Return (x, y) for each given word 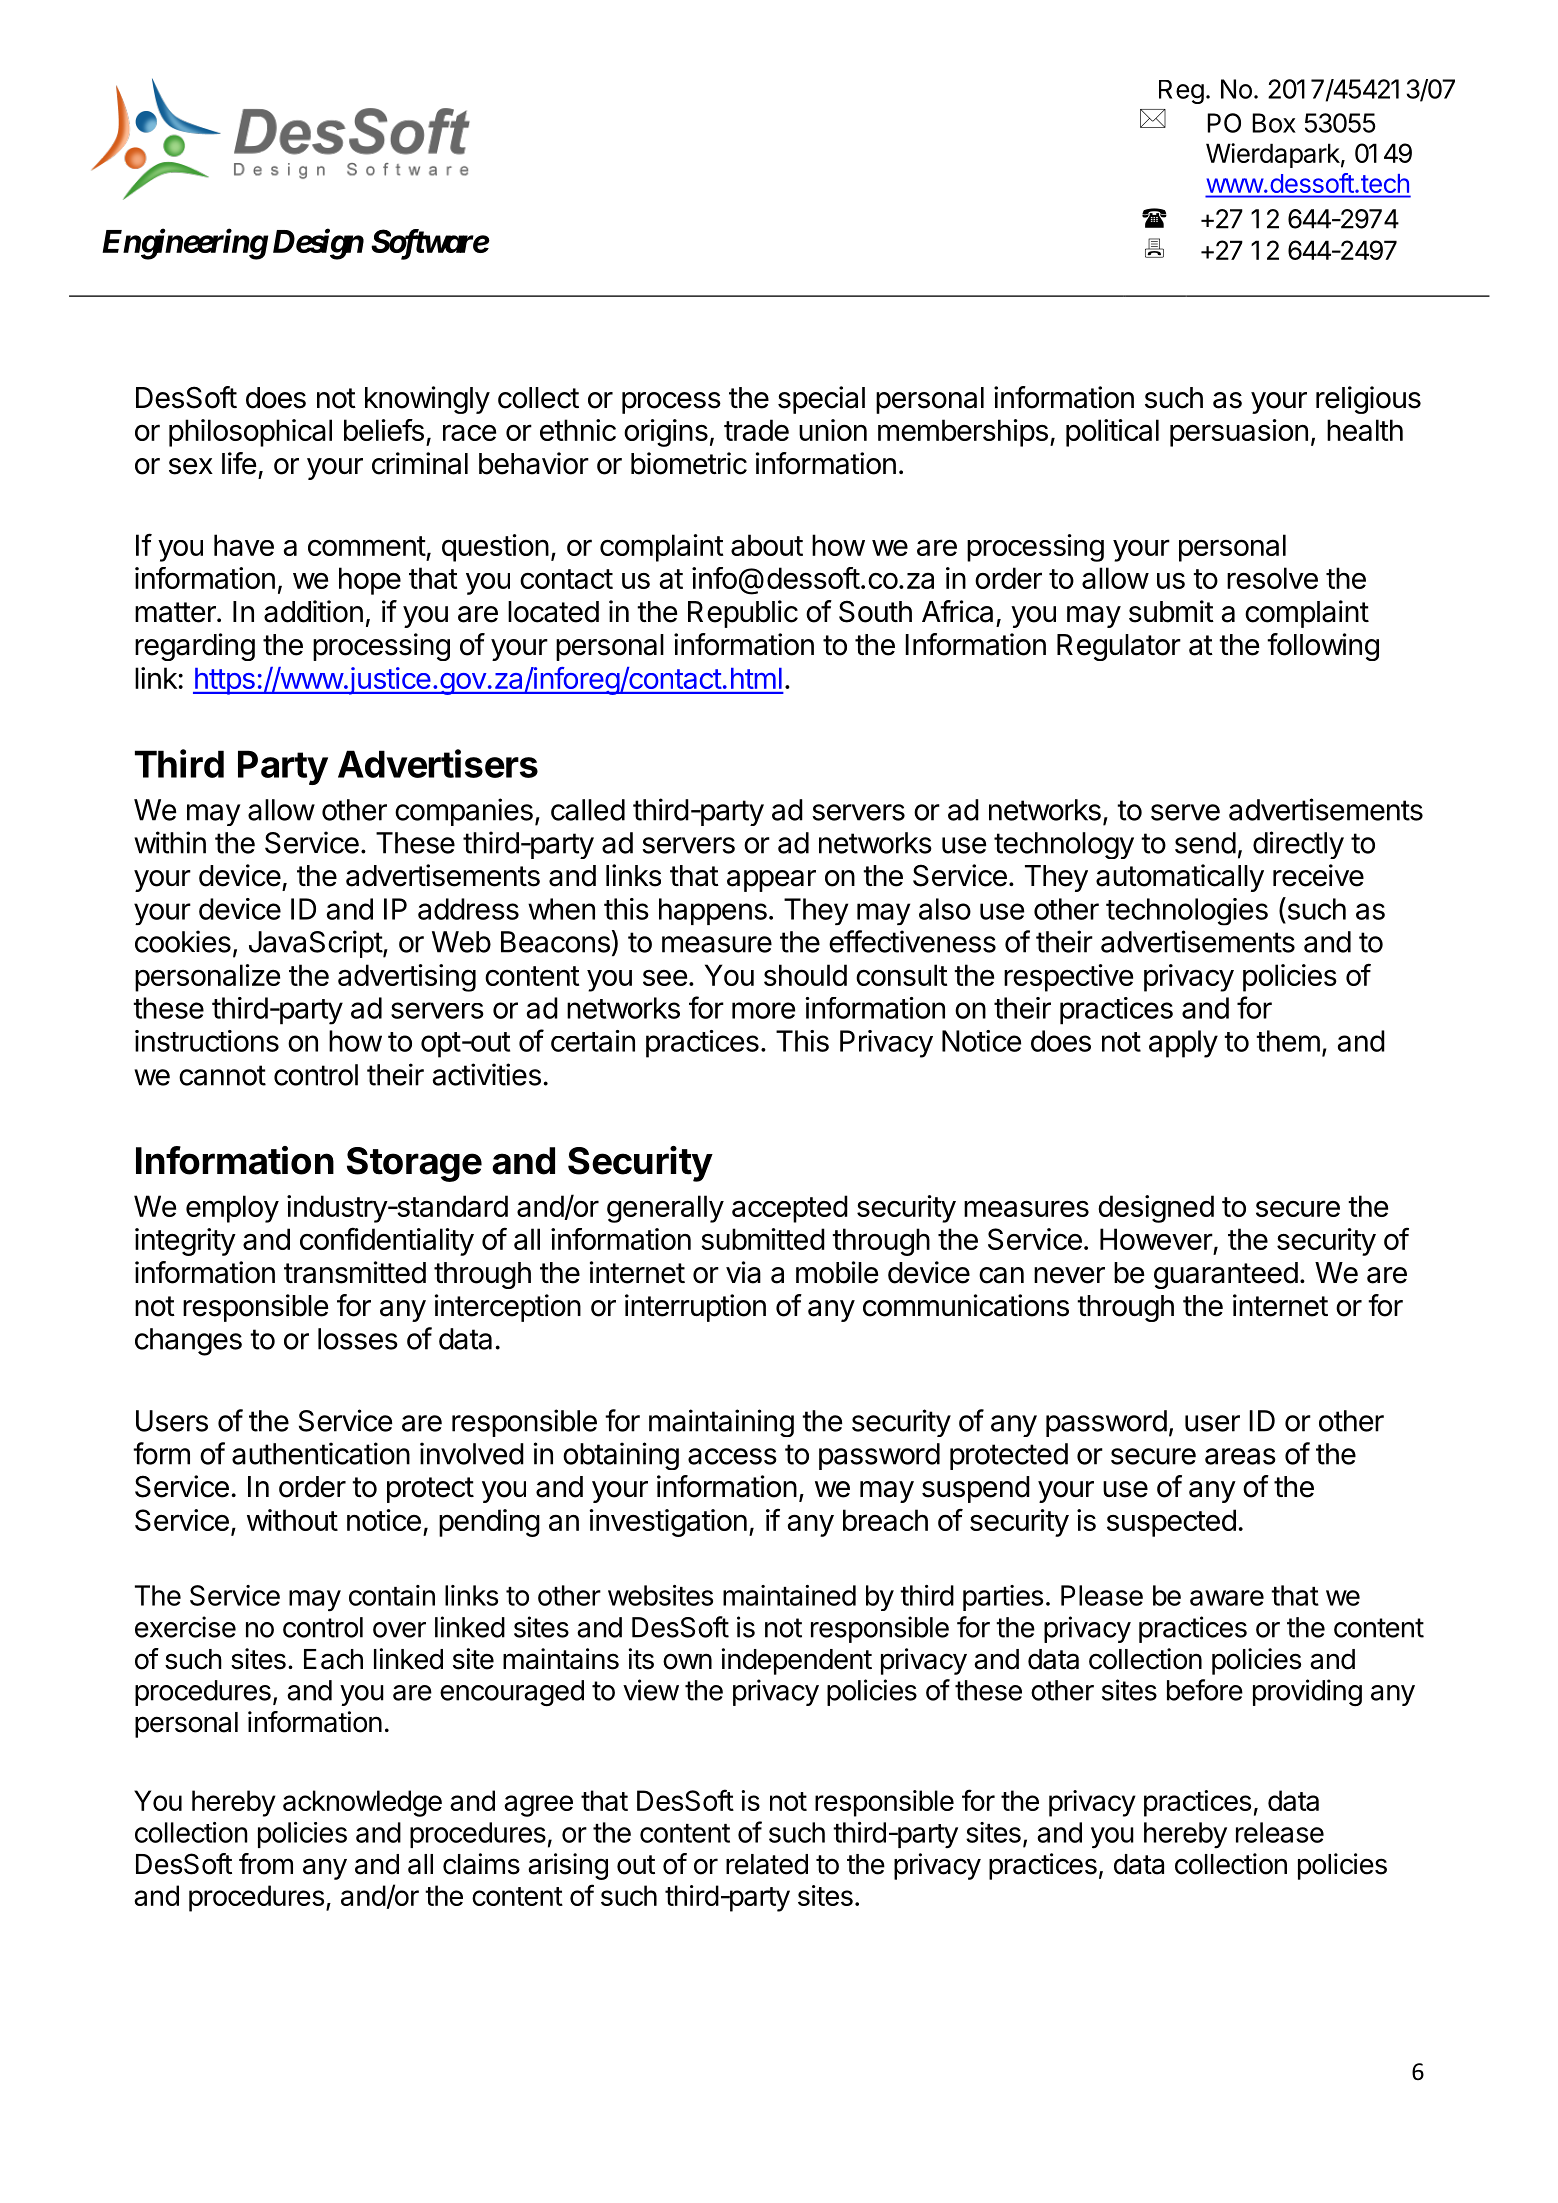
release (1280, 1832)
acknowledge (362, 1803)
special (821, 400)
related (767, 1864)
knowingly (427, 400)
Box (1274, 123)
